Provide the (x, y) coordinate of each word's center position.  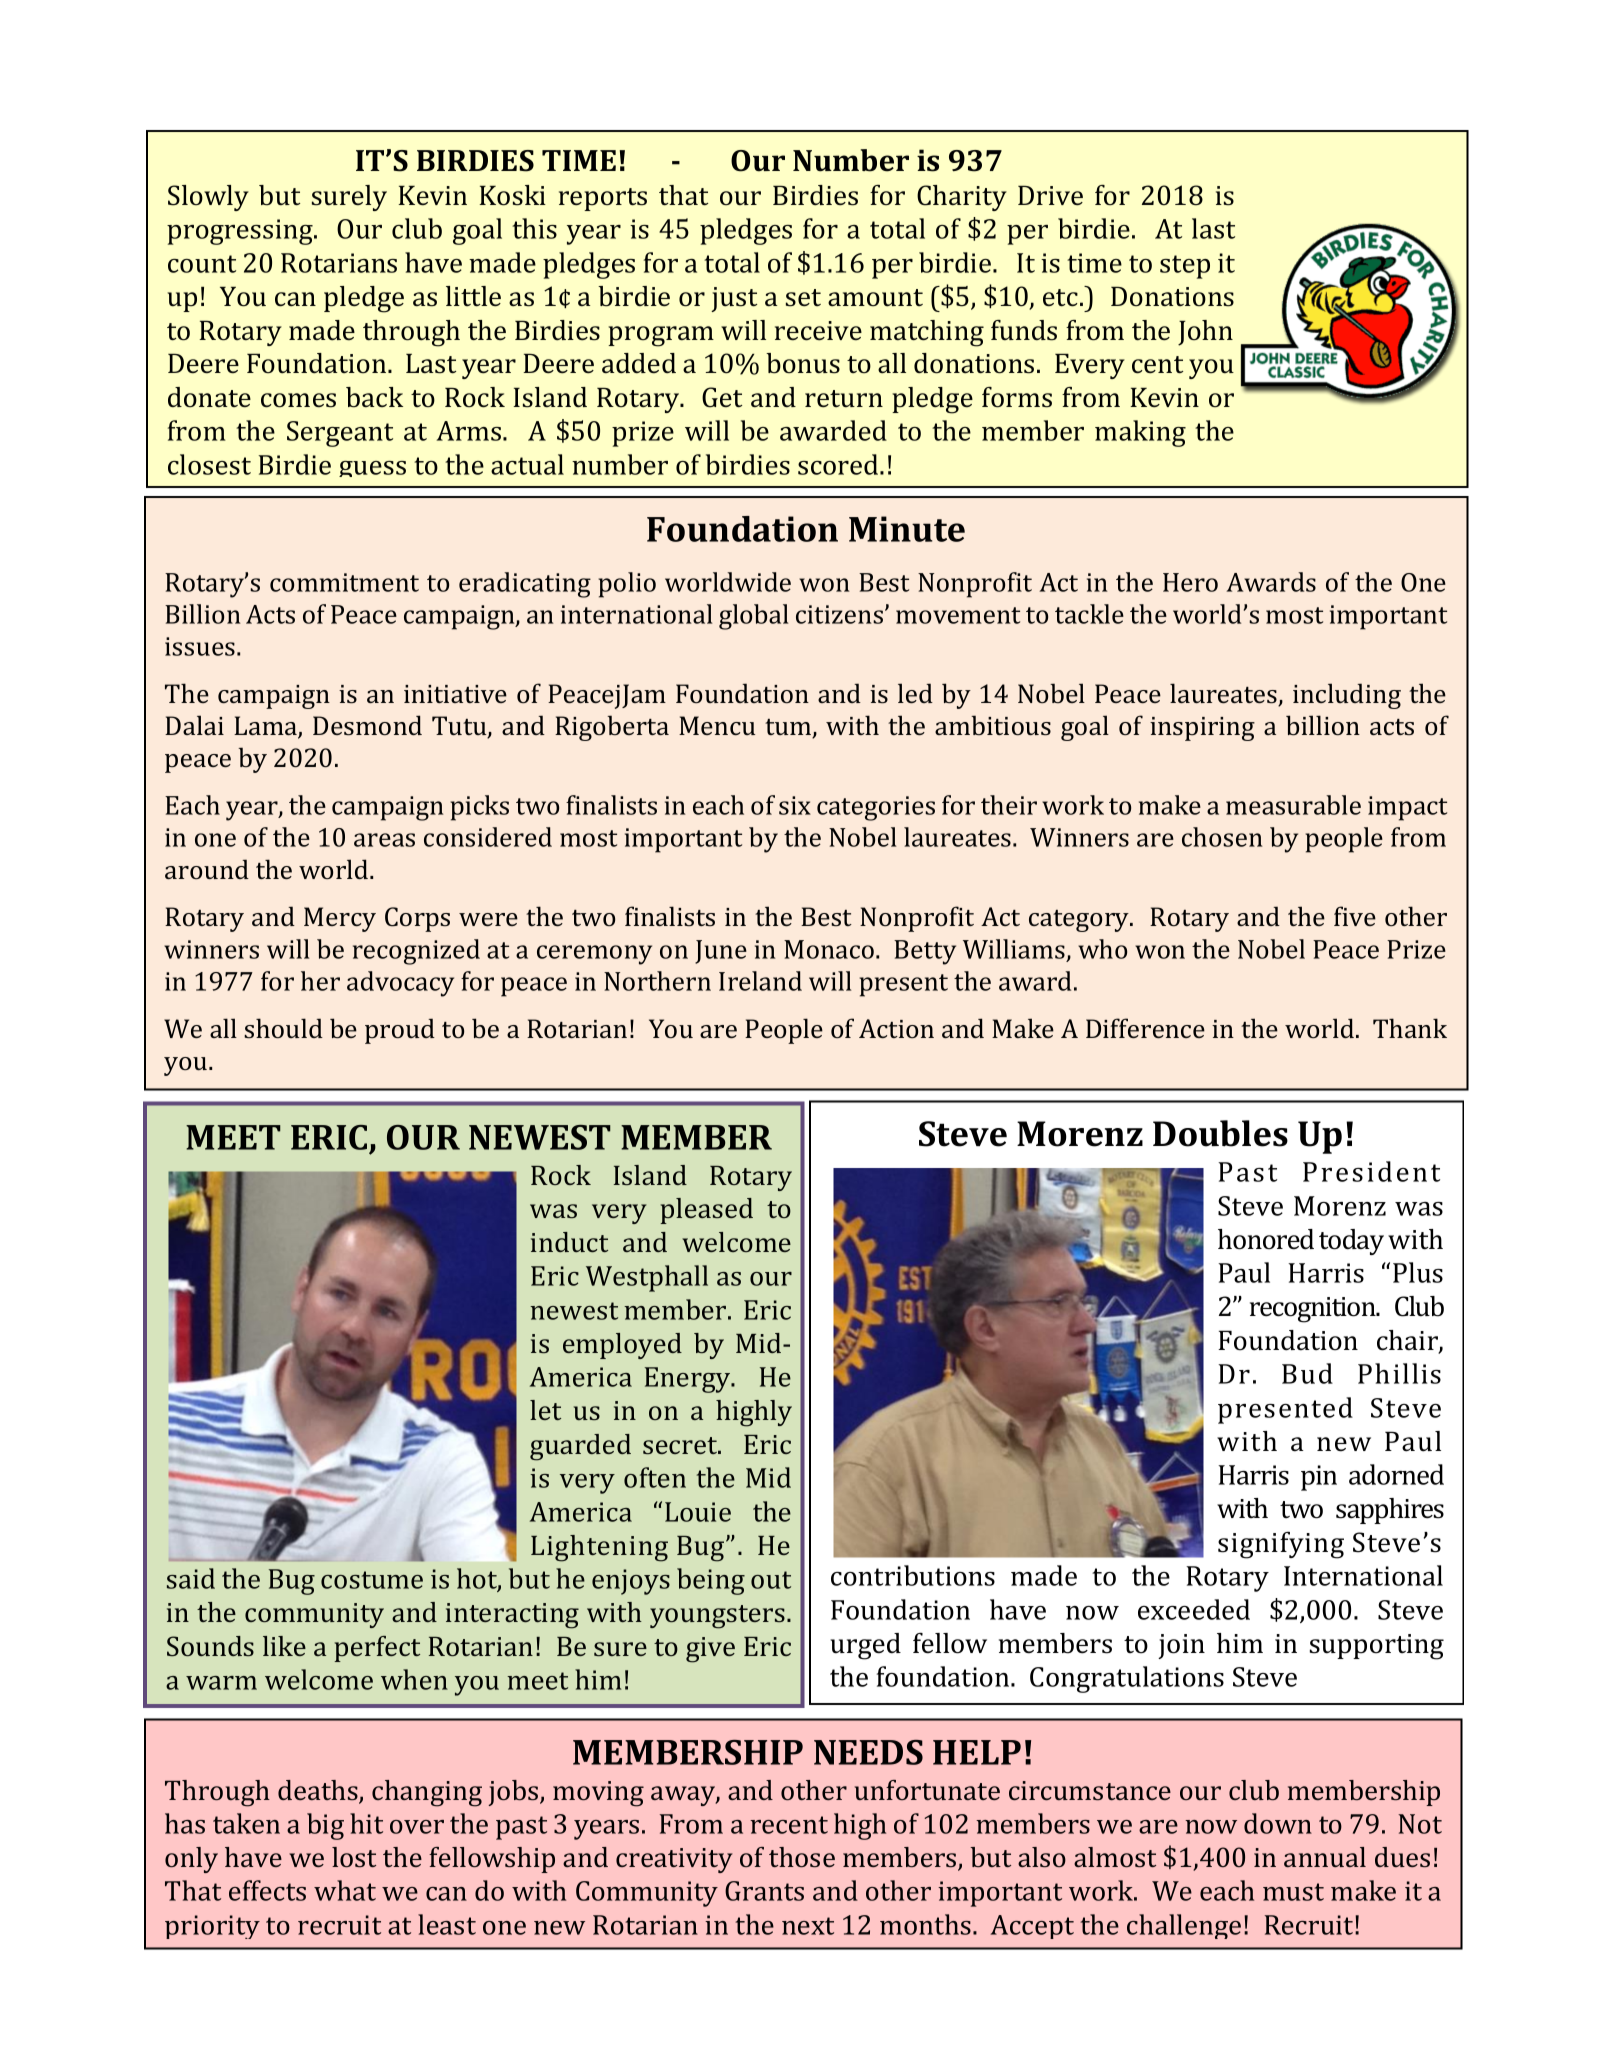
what (345, 1890)
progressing (241, 232)
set (803, 298)
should (283, 1028)
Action (896, 1028)
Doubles (1220, 1133)
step (1185, 267)
